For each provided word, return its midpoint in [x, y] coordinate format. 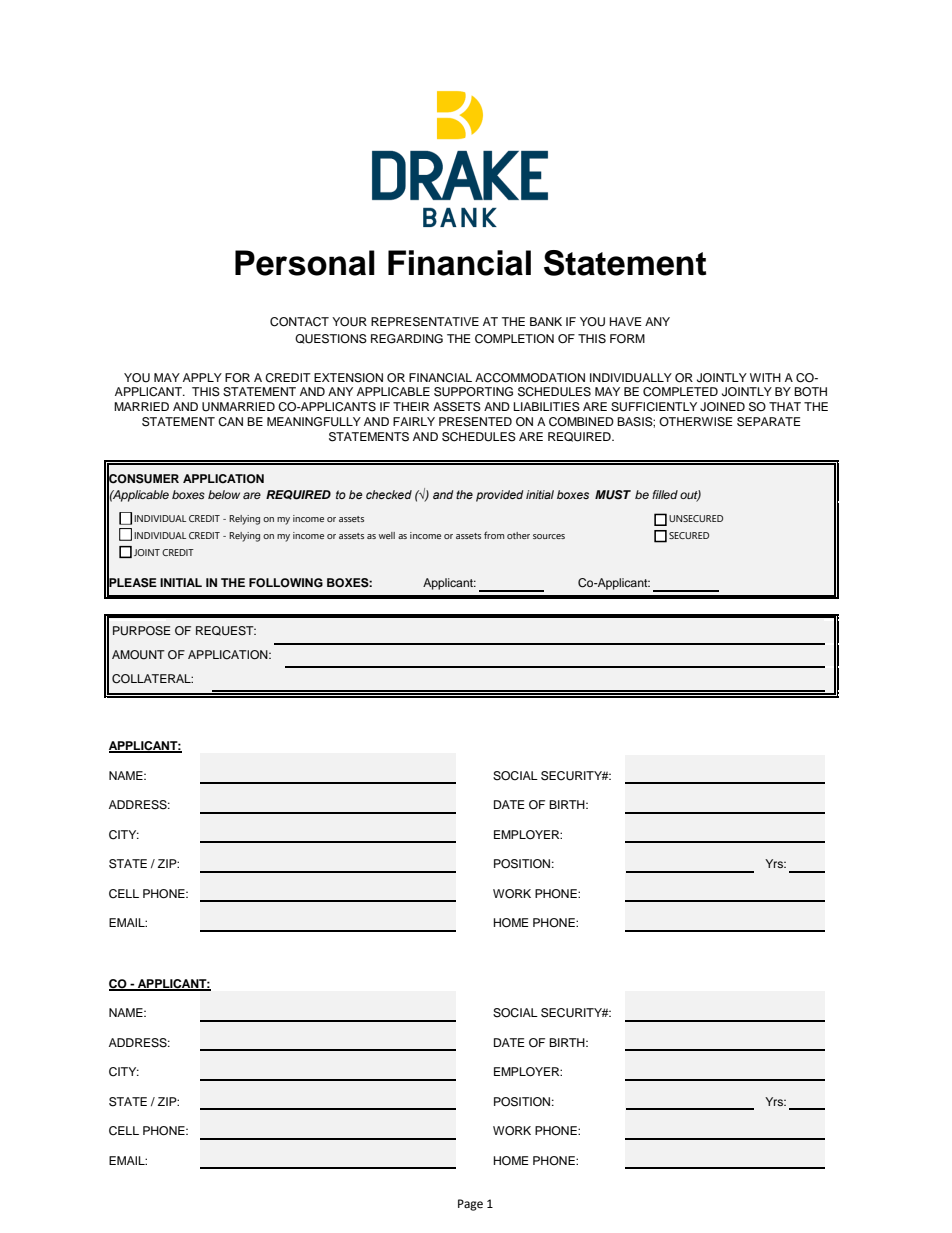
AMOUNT [138, 655]
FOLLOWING [286, 583]
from [494, 535]
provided [500, 496]
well [387, 535]
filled [665, 494]
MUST [613, 495]
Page [470, 1205]
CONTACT [299, 322]
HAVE [626, 321]
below [224, 494]
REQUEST [226, 631]
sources [549, 536]
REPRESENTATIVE [425, 322]
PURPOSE [142, 631]
